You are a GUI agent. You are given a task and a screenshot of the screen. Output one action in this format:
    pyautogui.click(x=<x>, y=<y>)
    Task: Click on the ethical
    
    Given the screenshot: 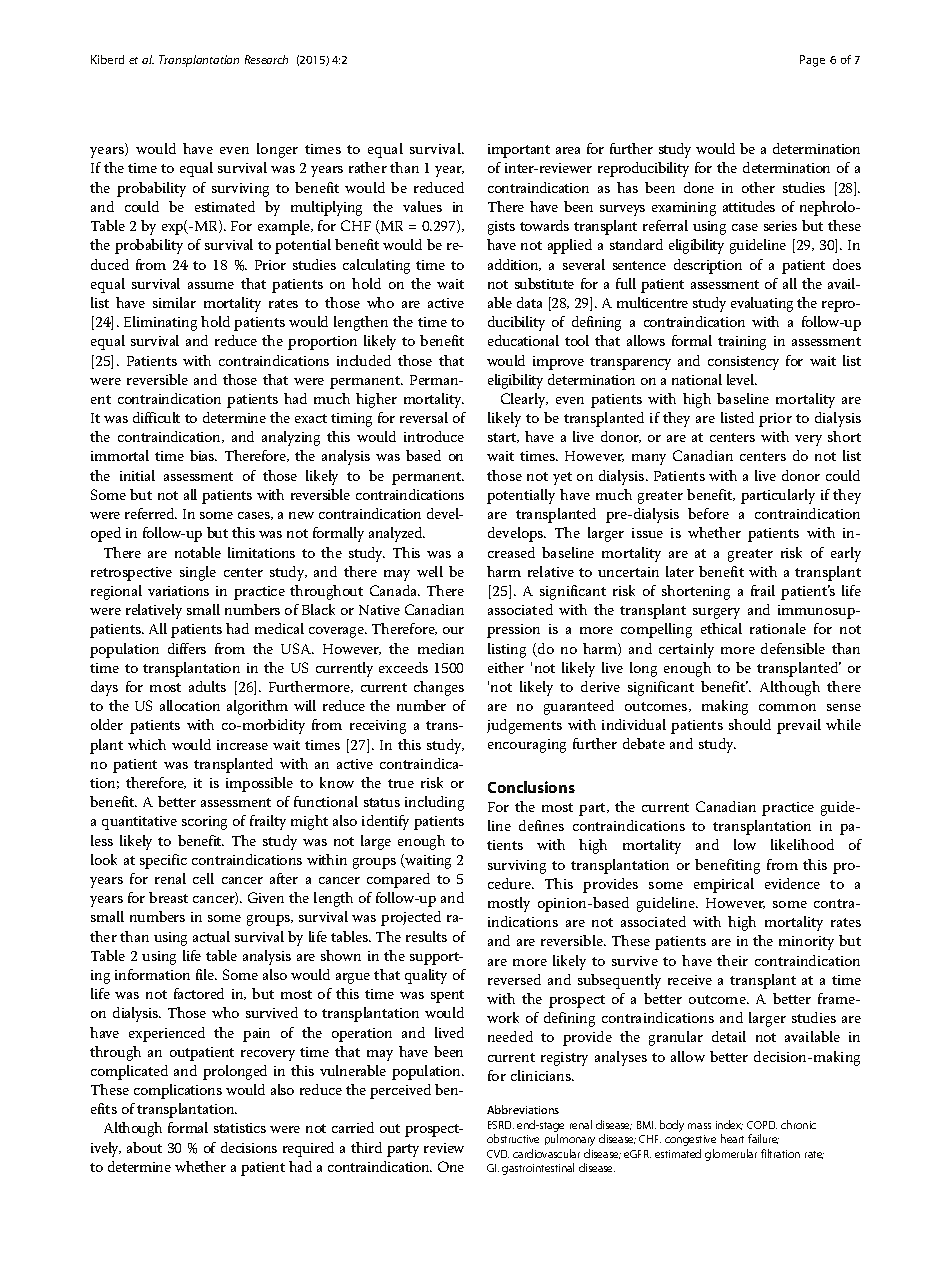 What is the action you would take?
    pyautogui.click(x=721, y=628)
